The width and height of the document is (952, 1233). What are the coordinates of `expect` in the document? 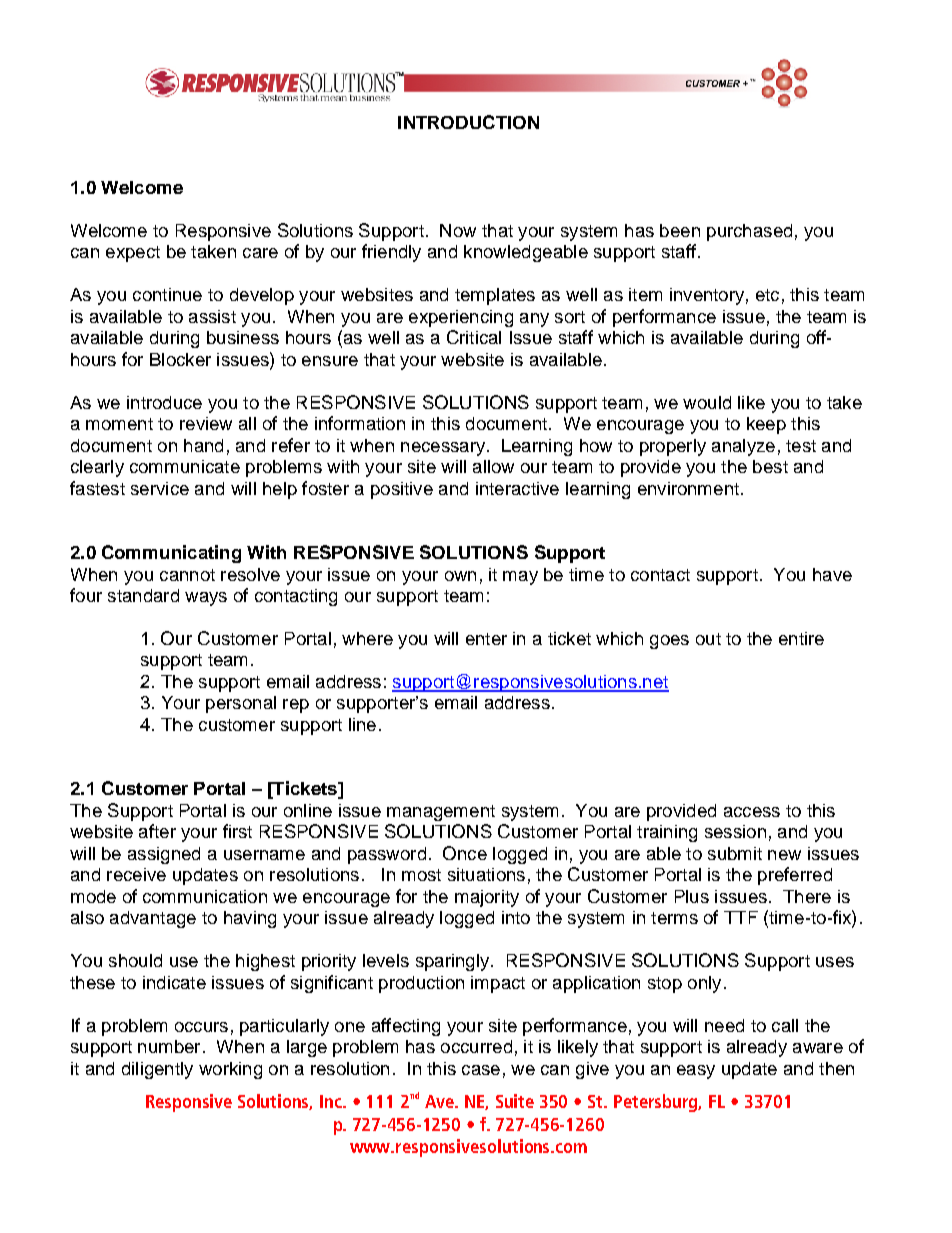 It's located at (133, 254).
